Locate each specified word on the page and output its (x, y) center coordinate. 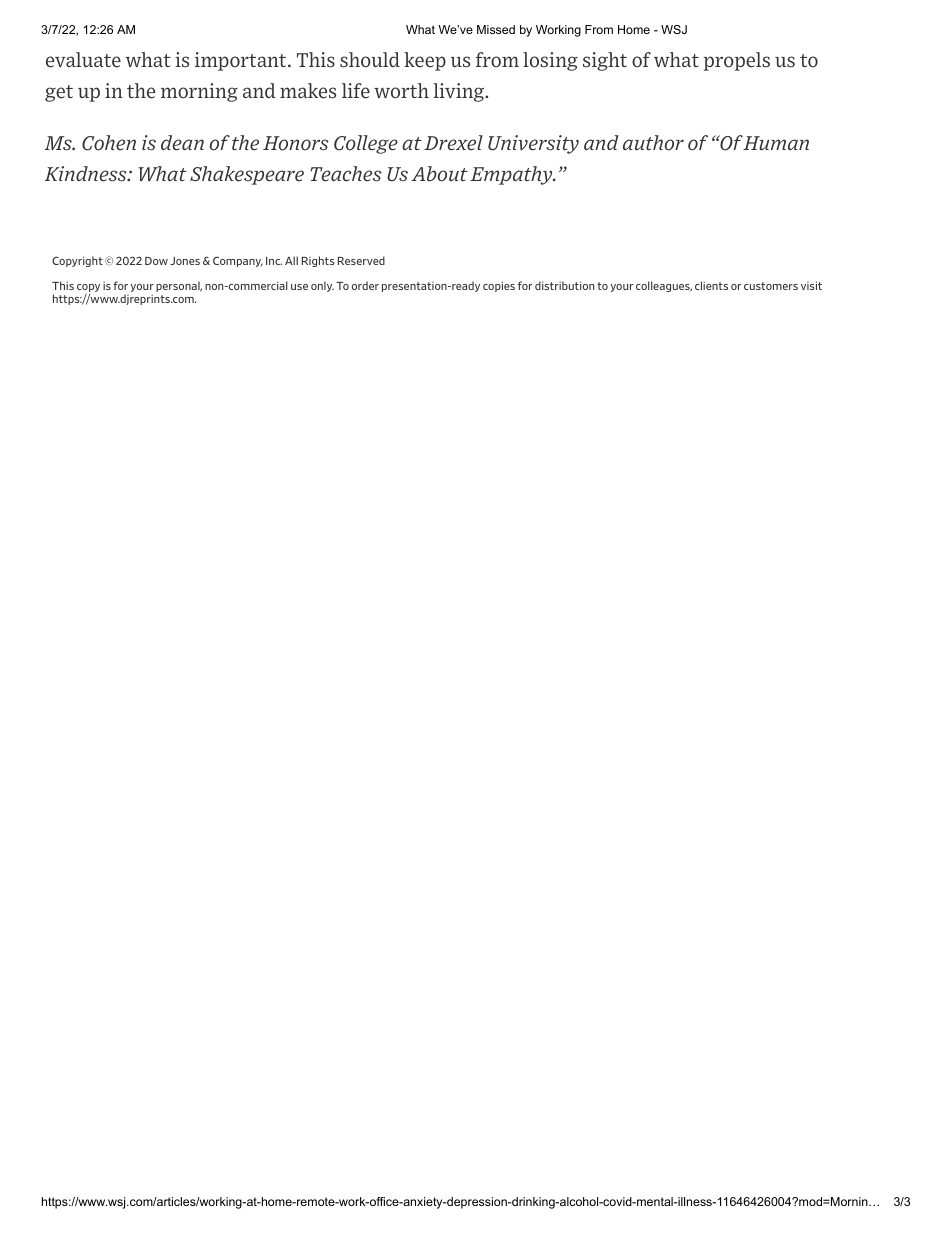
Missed (496, 29)
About (440, 174)
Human (776, 143)
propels (737, 61)
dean (182, 143)
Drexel (453, 143)
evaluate (83, 60)
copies (499, 286)
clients (711, 285)
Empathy (512, 175)
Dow (156, 261)
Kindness (87, 174)
